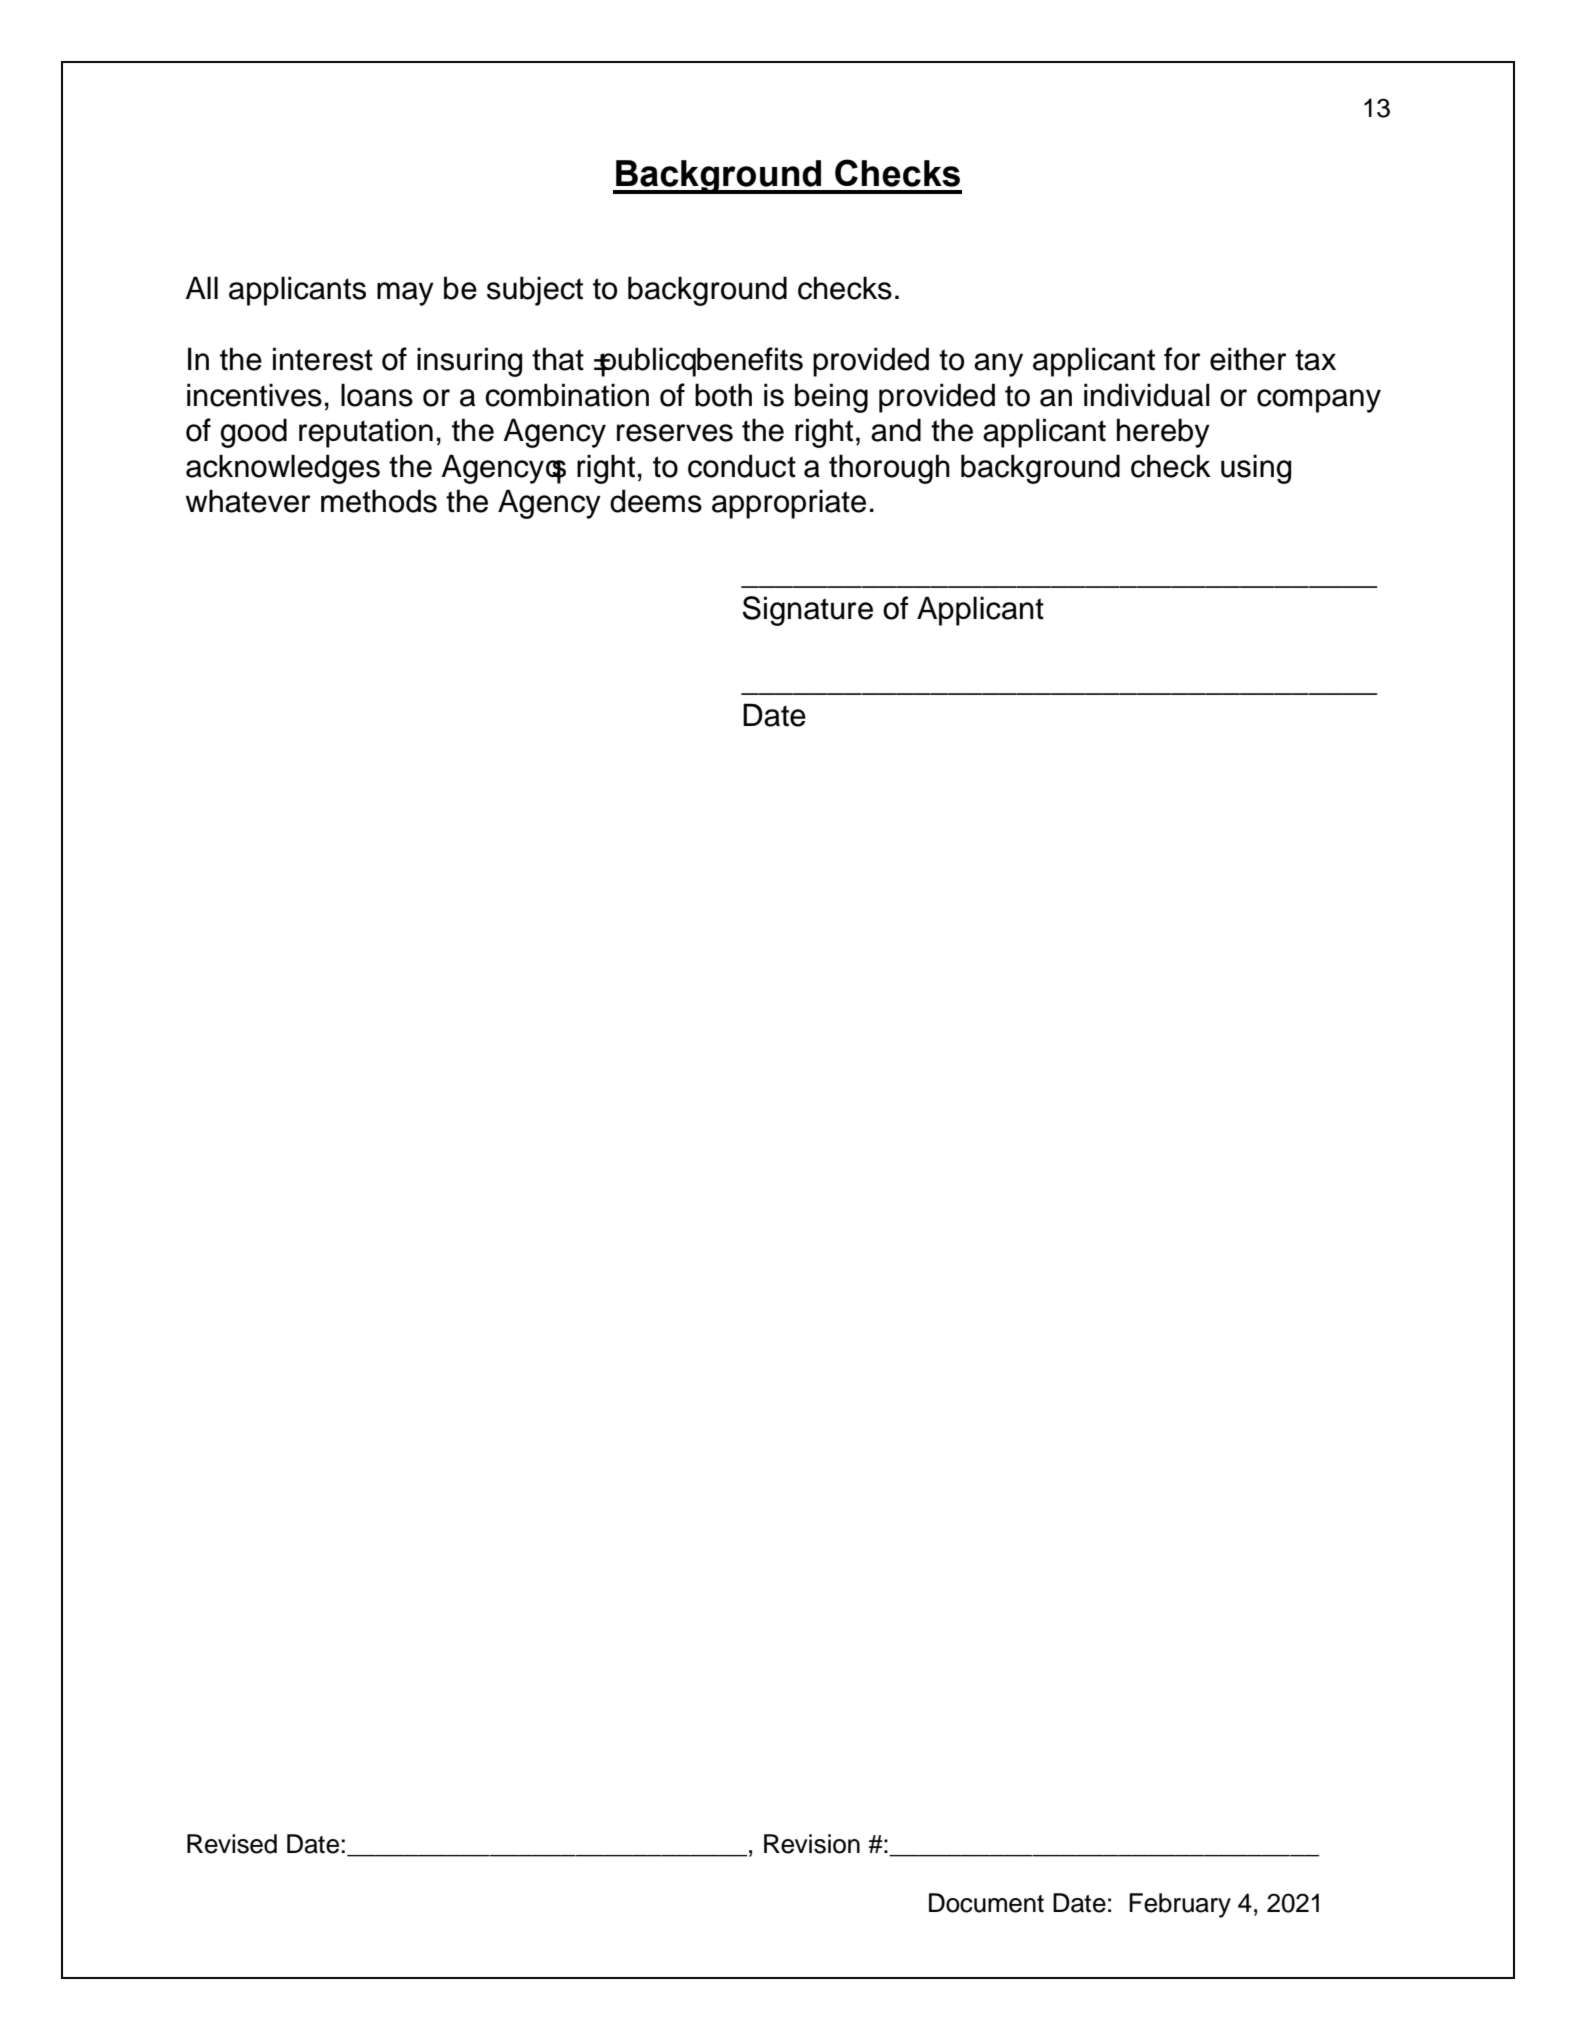 The image size is (1576, 2040). Describe the element at coordinates (1182, 359) in the page. I see `for` at that location.
